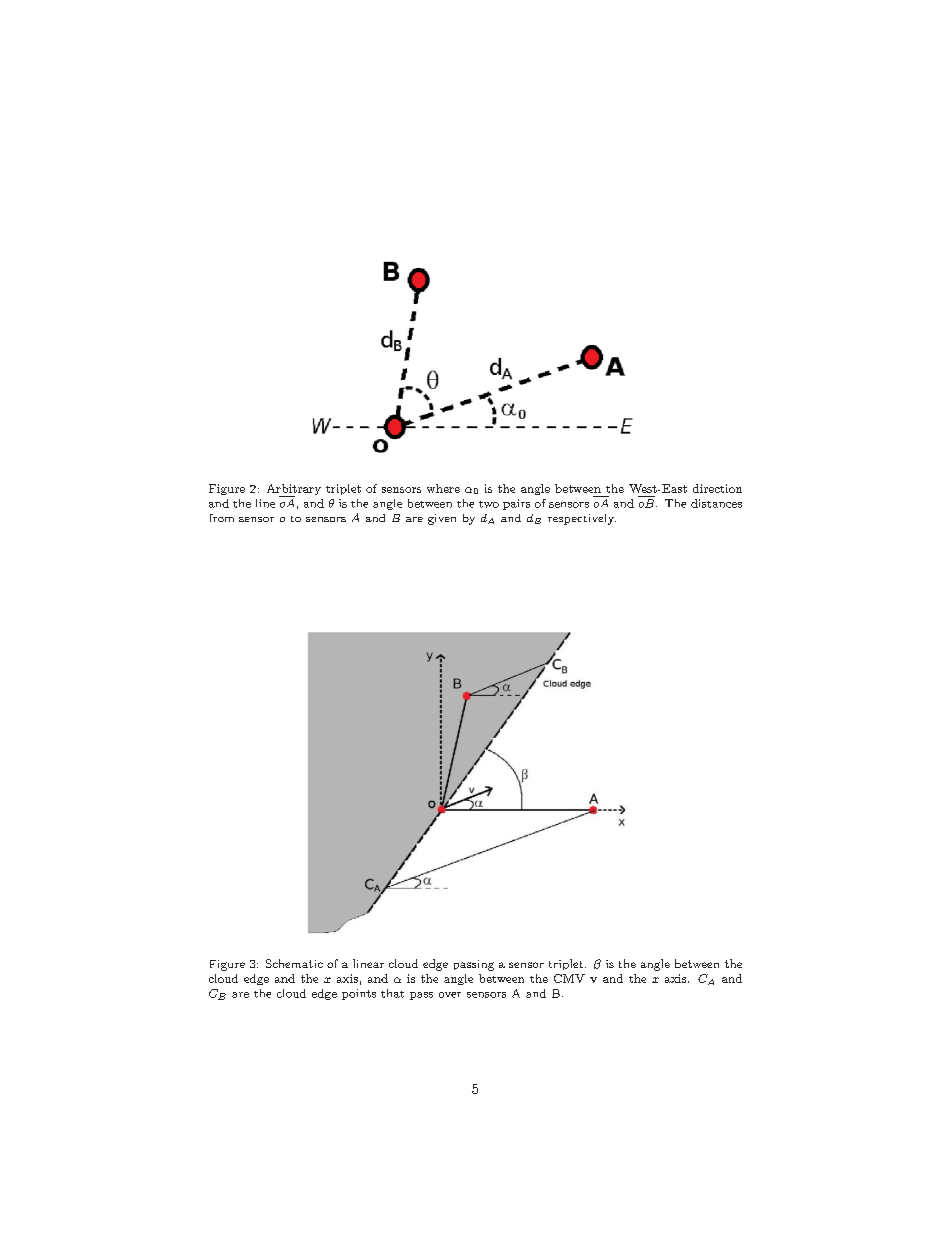 The image size is (952, 1233). I want to click on given, so click(442, 519).
